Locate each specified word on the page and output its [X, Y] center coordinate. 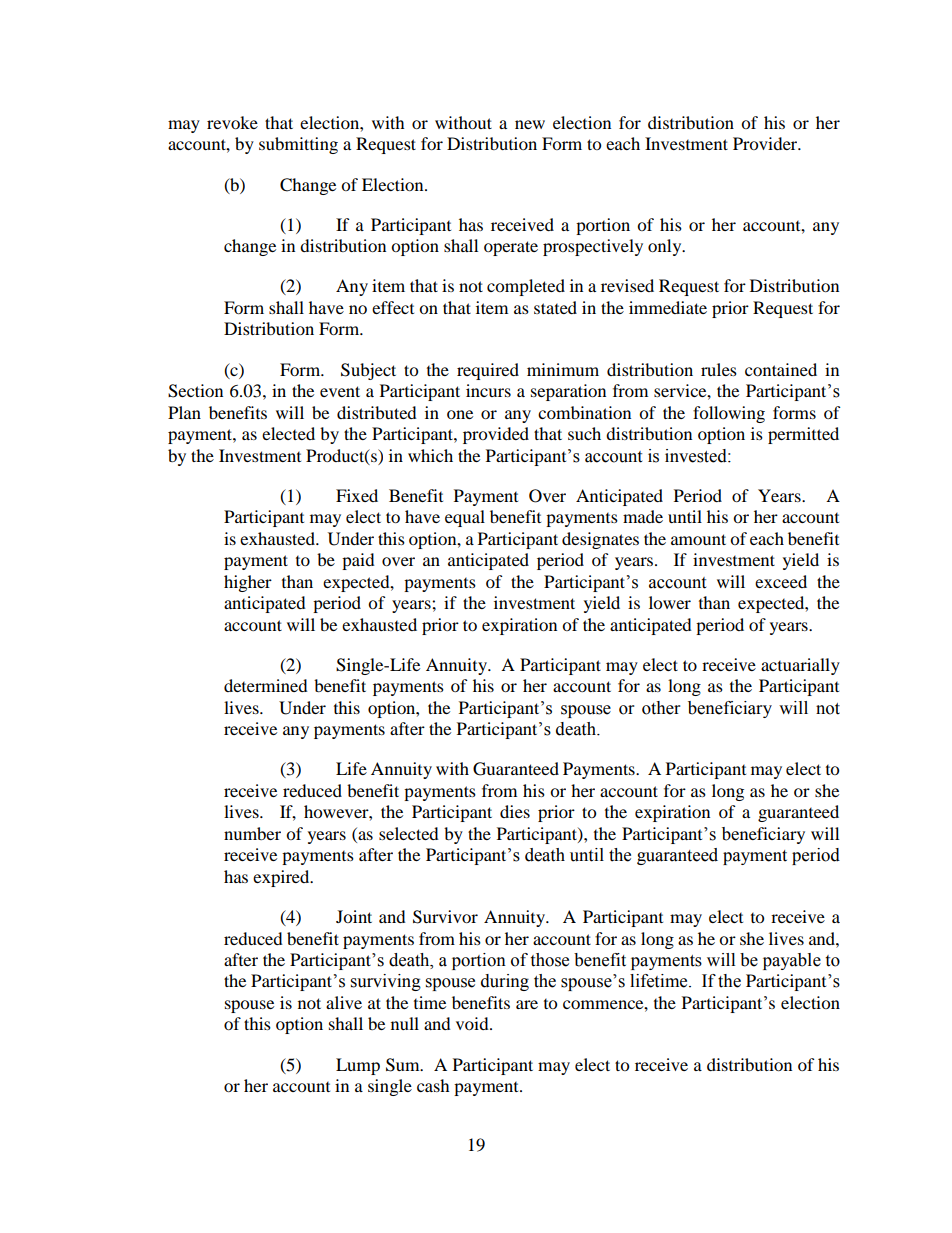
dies [515, 811]
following [729, 414]
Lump [358, 1066]
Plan [184, 412]
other [661, 708]
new [530, 124]
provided [496, 435]
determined [266, 685]
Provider [766, 143]
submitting [298, 145]
